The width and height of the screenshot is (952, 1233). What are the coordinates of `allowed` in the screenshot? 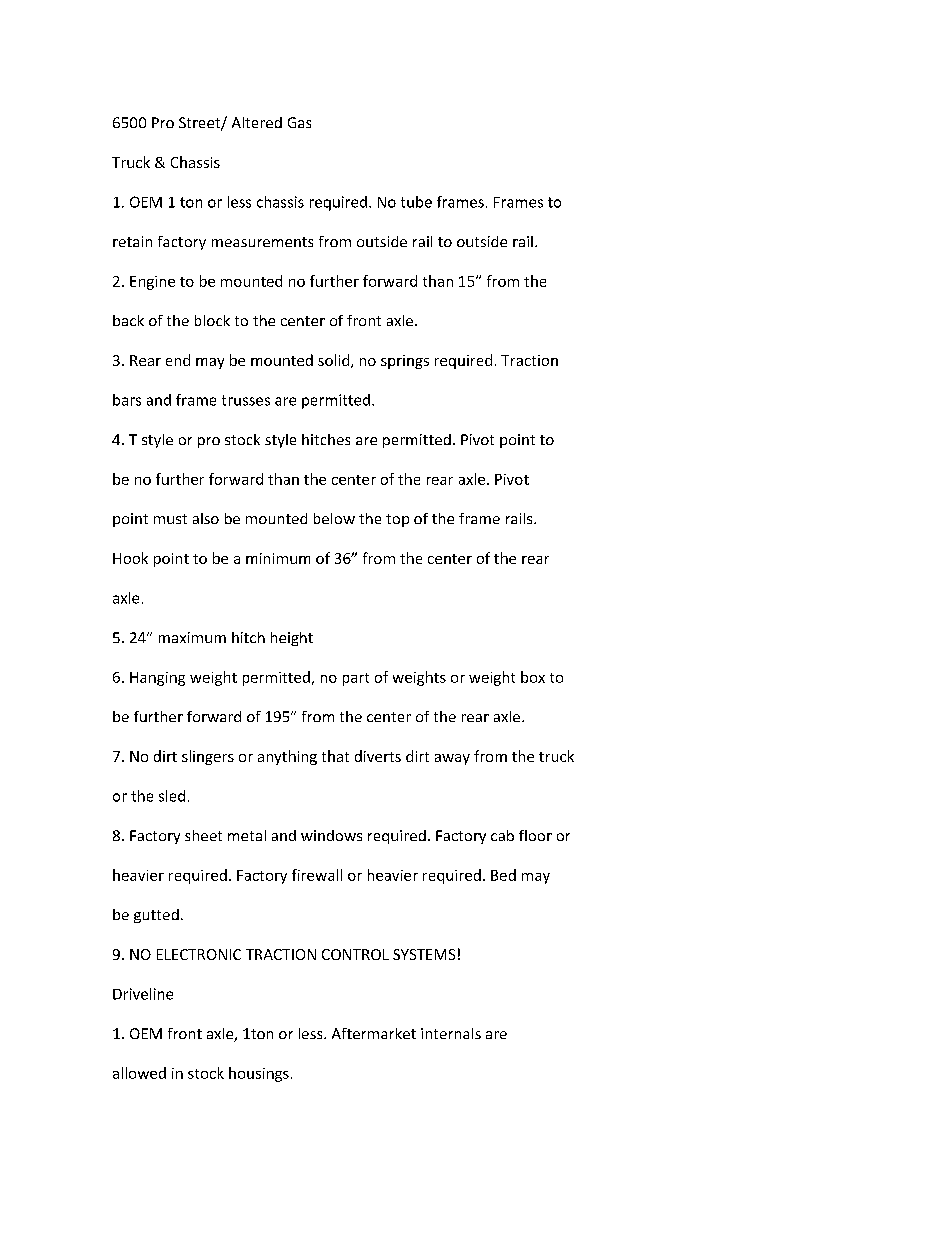 It's located at (139, 1073).
